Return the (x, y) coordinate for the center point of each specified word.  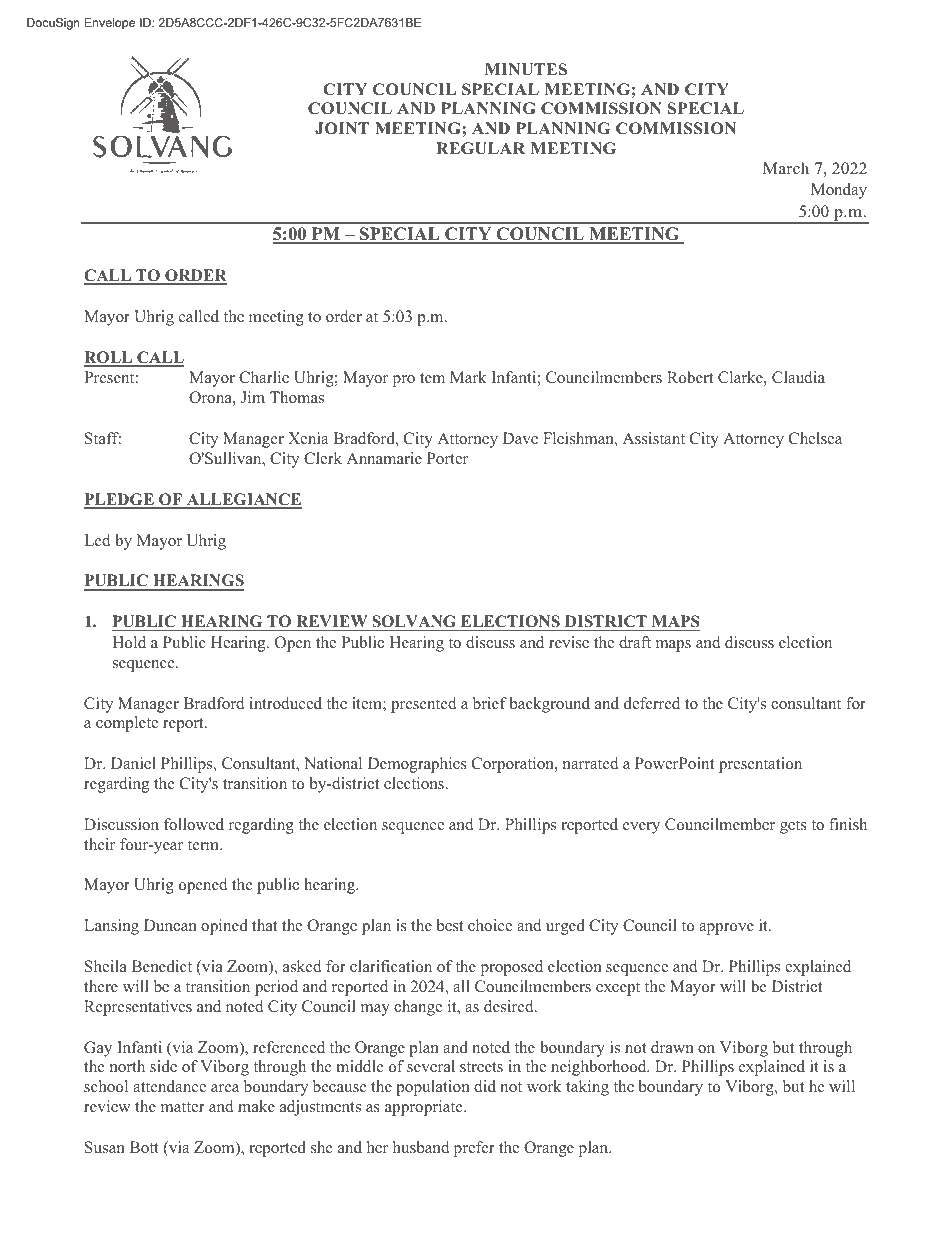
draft (635, 642)
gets (793, 827)
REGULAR (480, 148)
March (786, 168)
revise (569, 642)
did (485, 1086)
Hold (129, 642)
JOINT (342, 128)
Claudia (798, 377)
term (204, 845)
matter (183, 1107)
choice (490, 925)
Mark (468, 377)
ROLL (109, 358)
